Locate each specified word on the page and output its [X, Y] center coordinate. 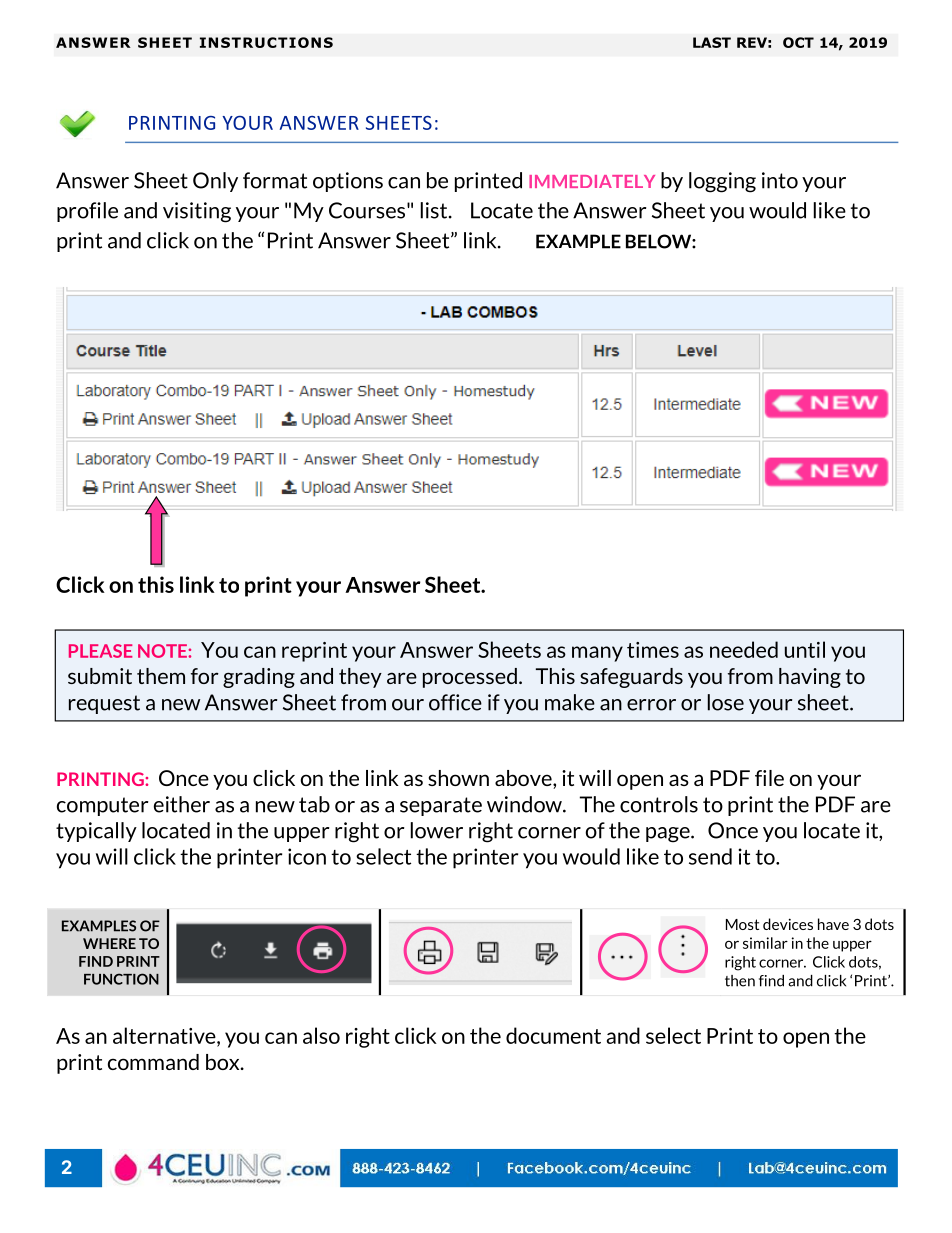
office [455, 702]
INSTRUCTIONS [266, 42]
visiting [197, 212]
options [348, 182]
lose [726, 702]
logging [722, 182]
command [153, 1062]
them [161, 676]
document [553, 1035]
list [435, 210]
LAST [712, 42]
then [740, 981]
